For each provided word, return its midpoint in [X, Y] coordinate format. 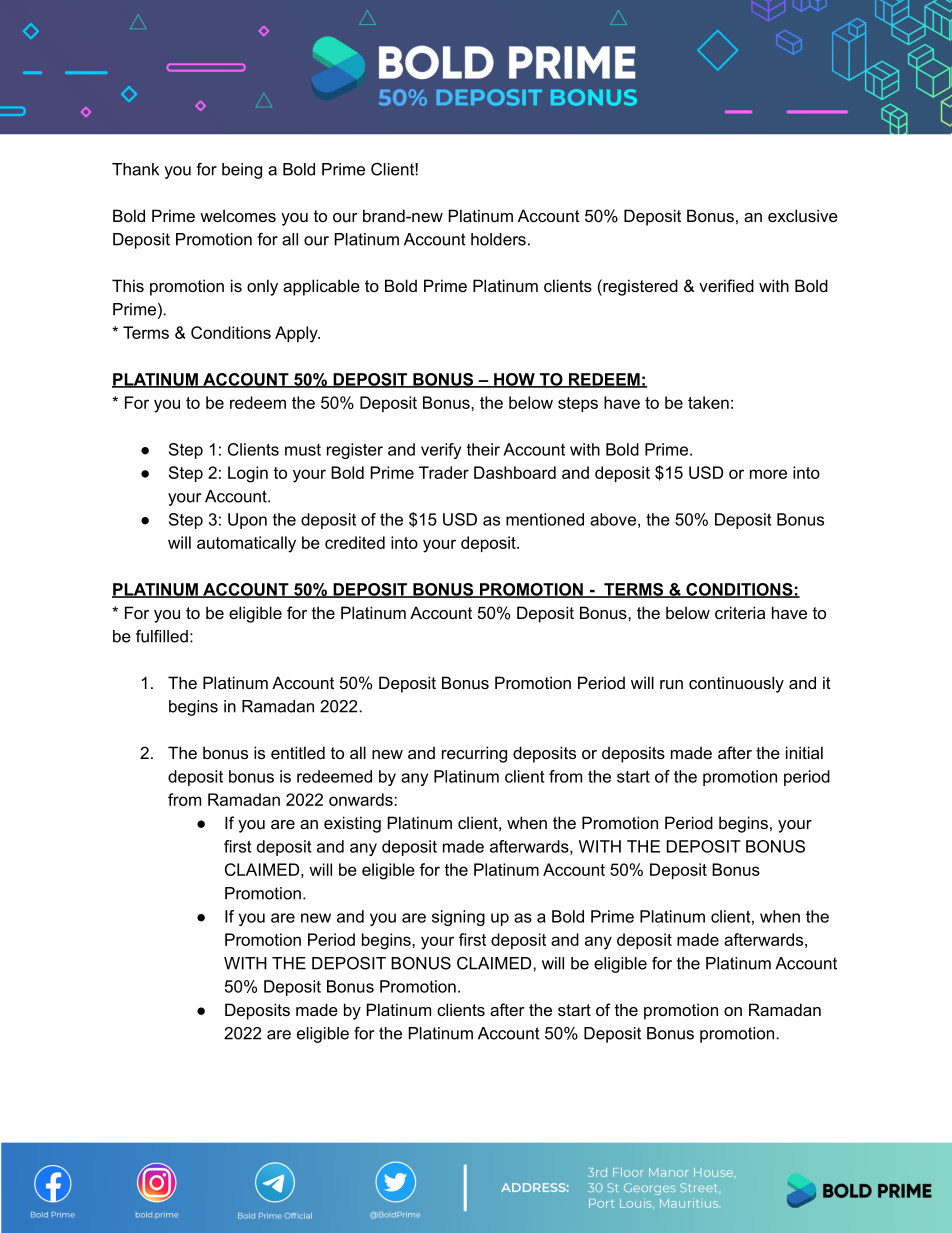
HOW [514, 380]
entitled [298, 752]
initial [804, 752]
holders [498, 239]
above [613, 519]
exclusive [803, 215]
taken [708, 402]
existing [352, 824]
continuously [736, 684]
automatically [246, 544]
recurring [474, 754]
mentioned [545, 519]
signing [458, 918]
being [242, 171]
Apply [297, 334]
